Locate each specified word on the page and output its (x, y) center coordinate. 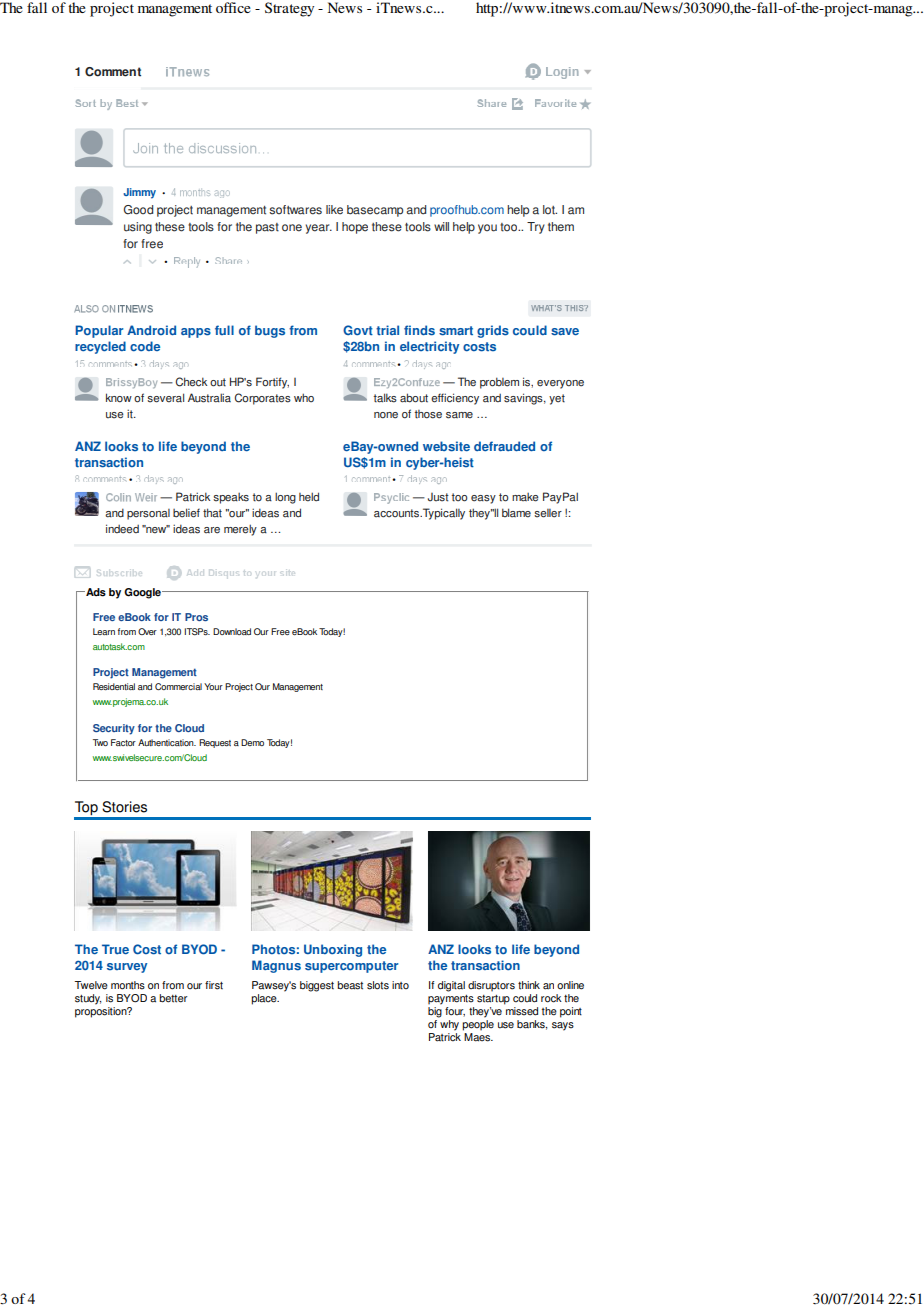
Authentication (167, 742)
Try (536, 228)
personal (148, 514)
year (319, 229)
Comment (113, 72)
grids (493, 331)
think (529, 985)
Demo (252, 742)
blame (516, 513)
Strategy (289, 9)
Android (151, 330)
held (309, 497)
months (128, 985)
